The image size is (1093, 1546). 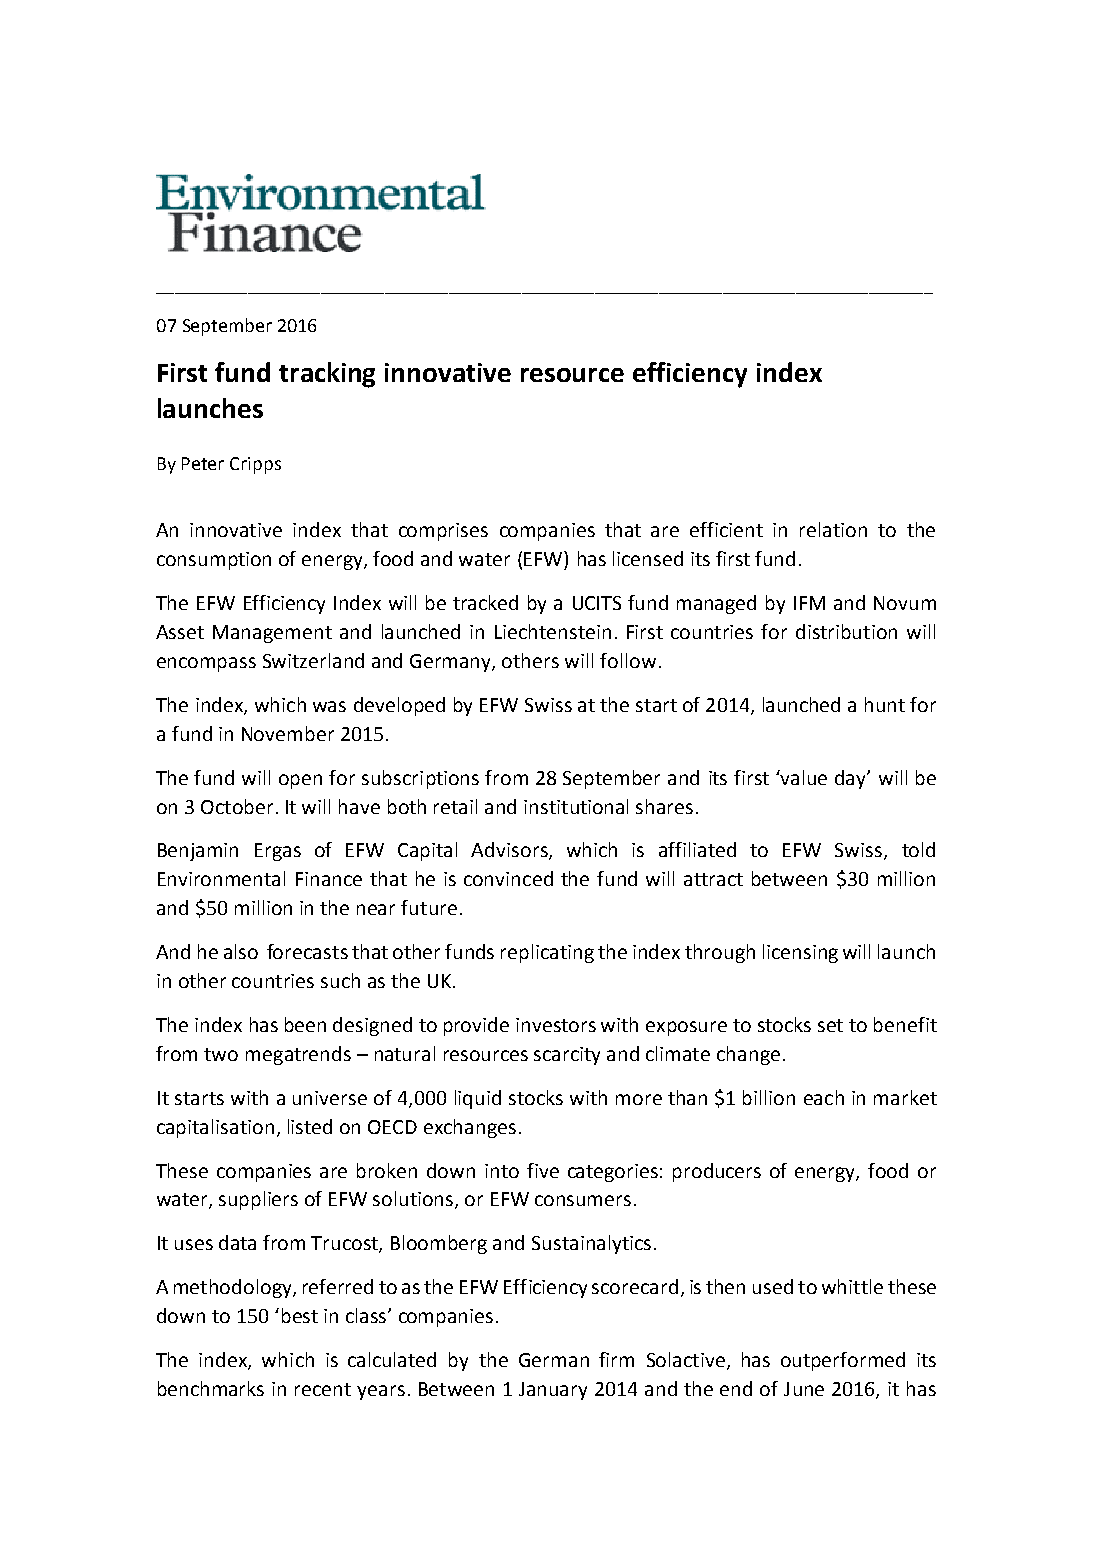 What do you see at coordinates (323, 1389) in the image?
I see `recent` at bounding box center [323, 1389].
